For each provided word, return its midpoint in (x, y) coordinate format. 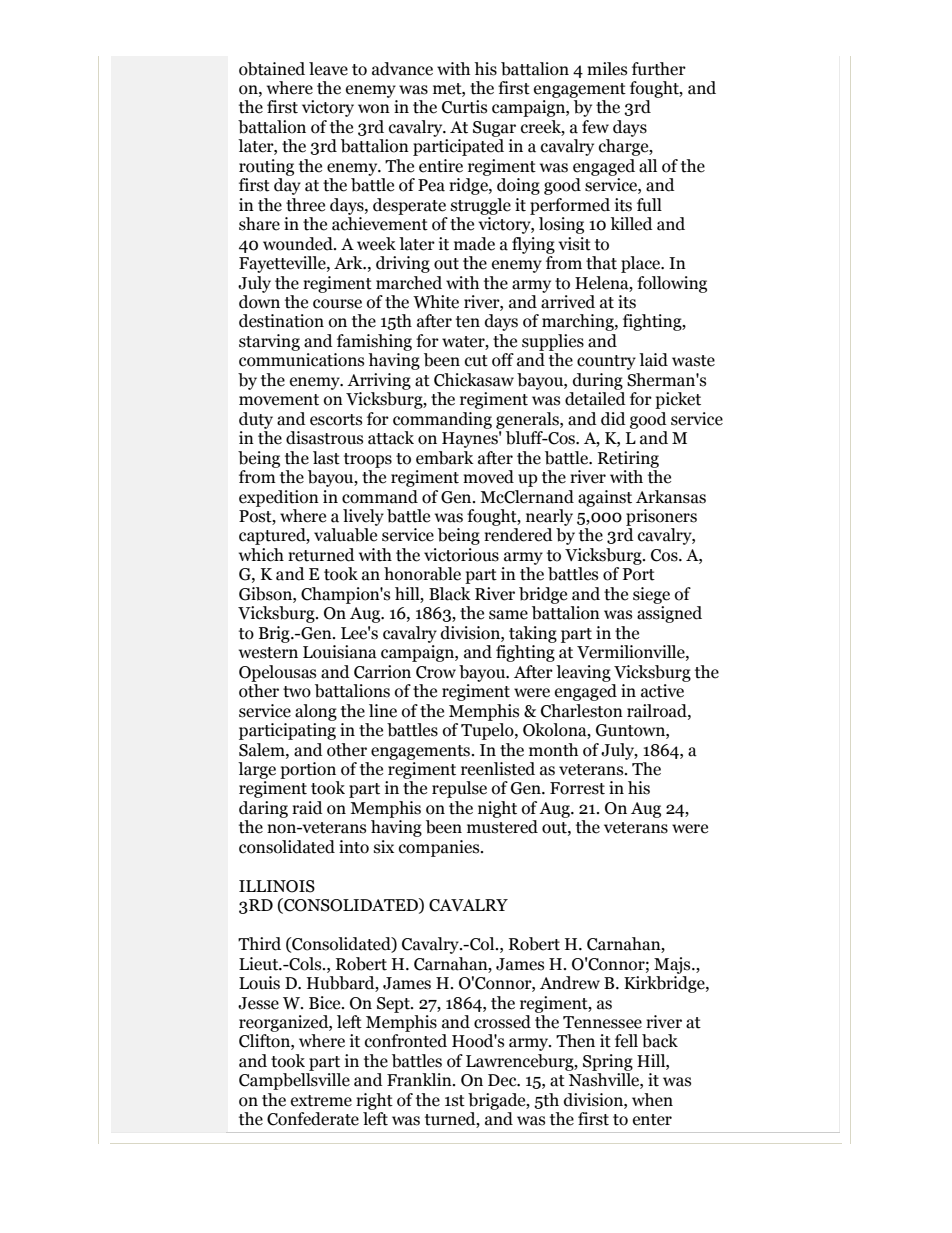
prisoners (661, 517)
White (436, 302)
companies (440, 848)
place (642, 264)
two (297, 692)
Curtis (464, 107)
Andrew (570, 983)
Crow (436, 672)
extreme (321, 1101)
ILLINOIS (277, 886)
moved (488, 477)
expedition (279, 498)
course (337, 304)
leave (328, 69)
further (659, 69)
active (662, 691)
